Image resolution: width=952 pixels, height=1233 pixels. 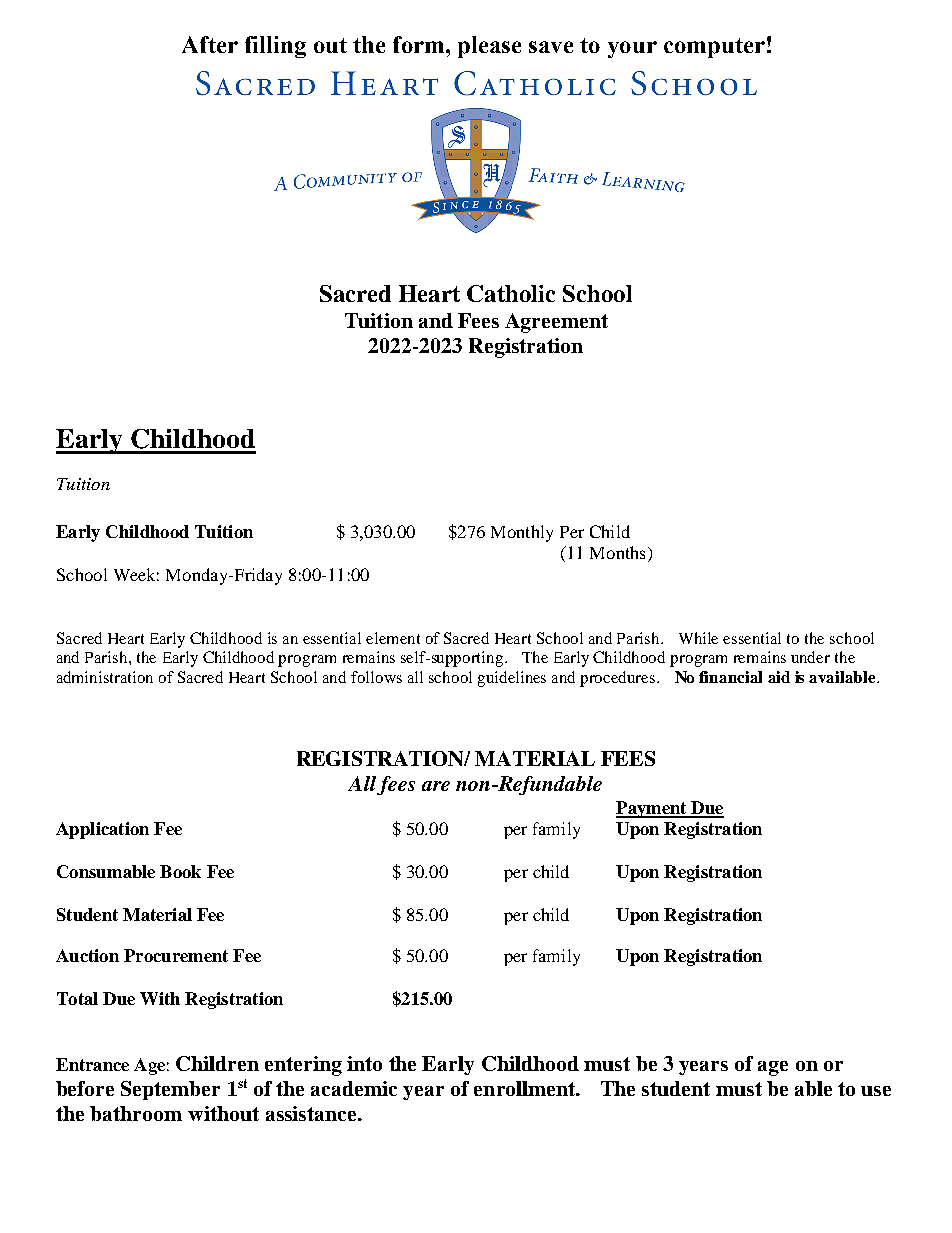 I want to click on please, so click(x=489, y=47).
